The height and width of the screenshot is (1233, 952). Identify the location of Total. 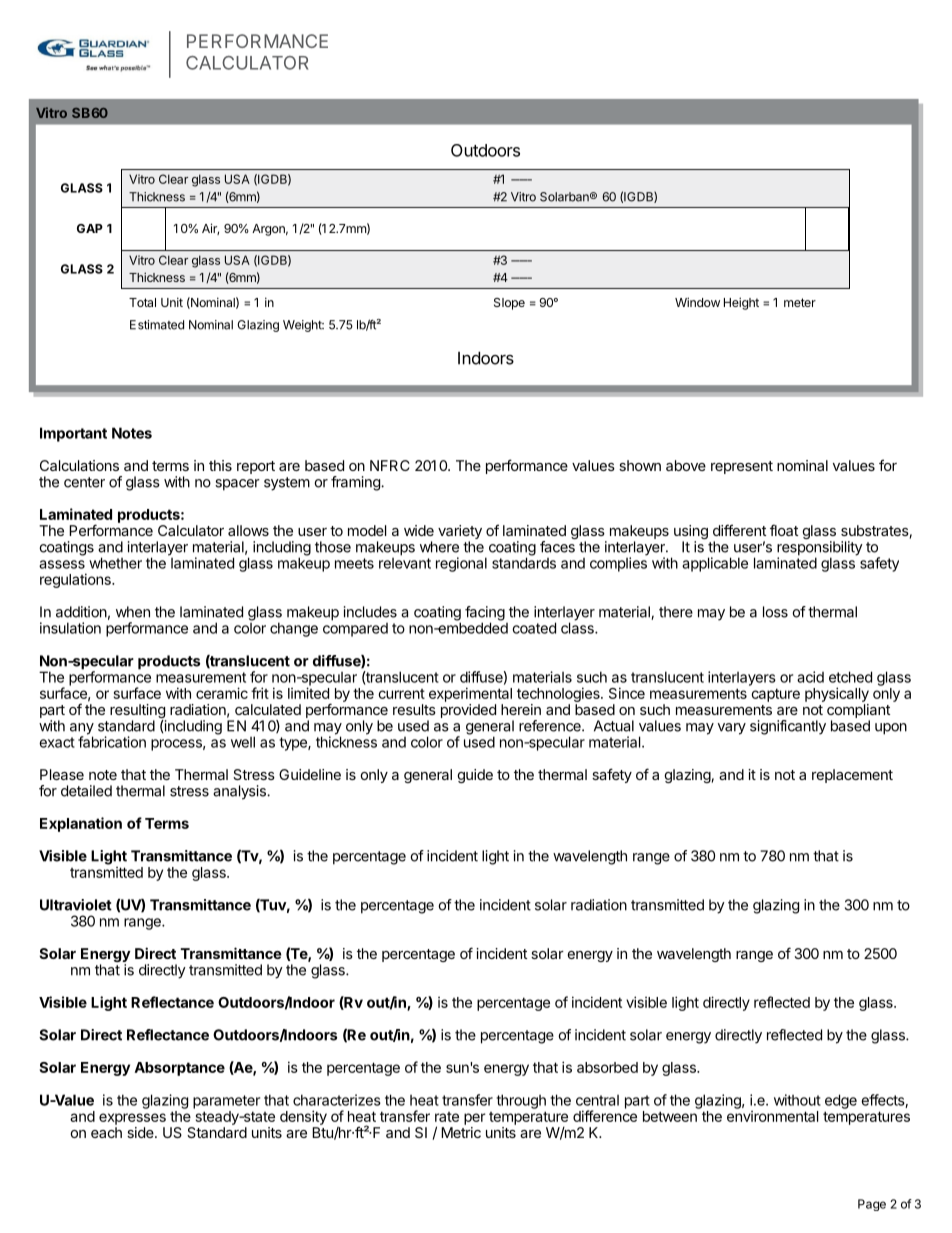
(142, 302).
